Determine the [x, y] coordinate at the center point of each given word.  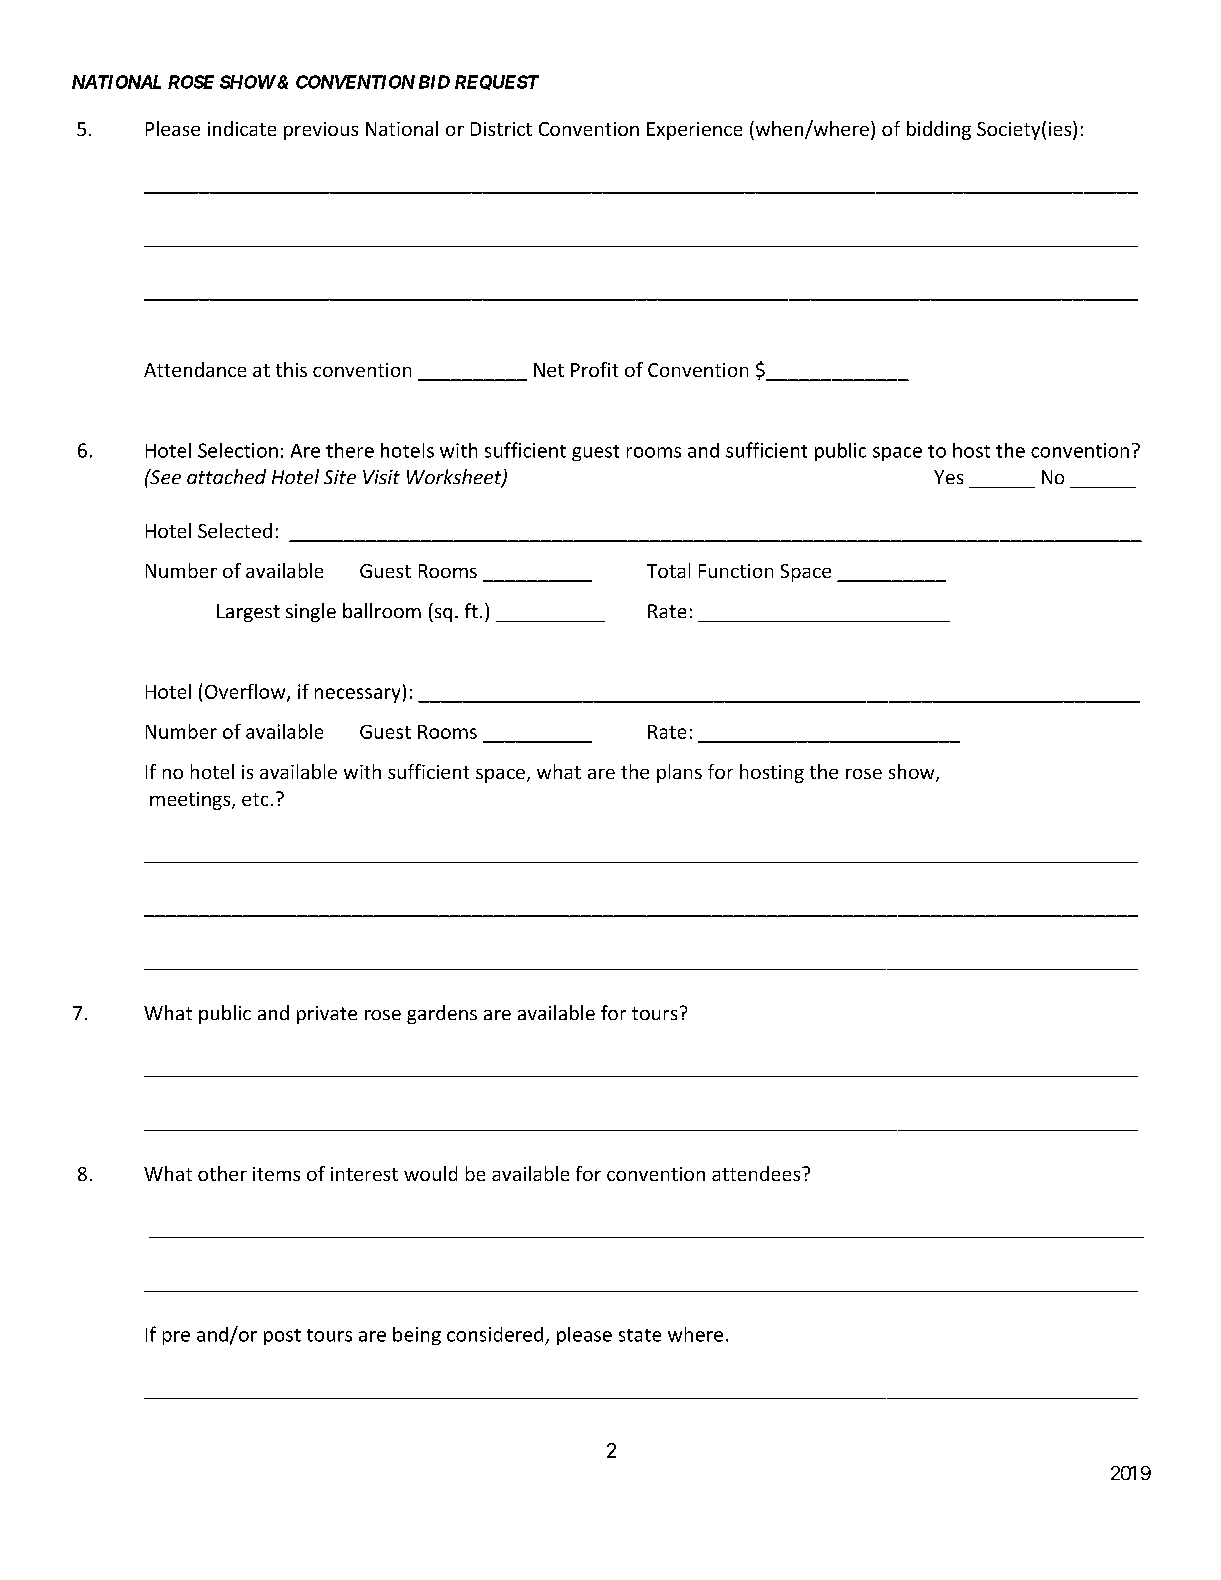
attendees [757, 1173]
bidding [939, 130]
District [501, 129]
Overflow [246, 692]
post [282, 1337]
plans [679, 773]
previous [321, 131]
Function [736, 571]
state [640, 1335]
